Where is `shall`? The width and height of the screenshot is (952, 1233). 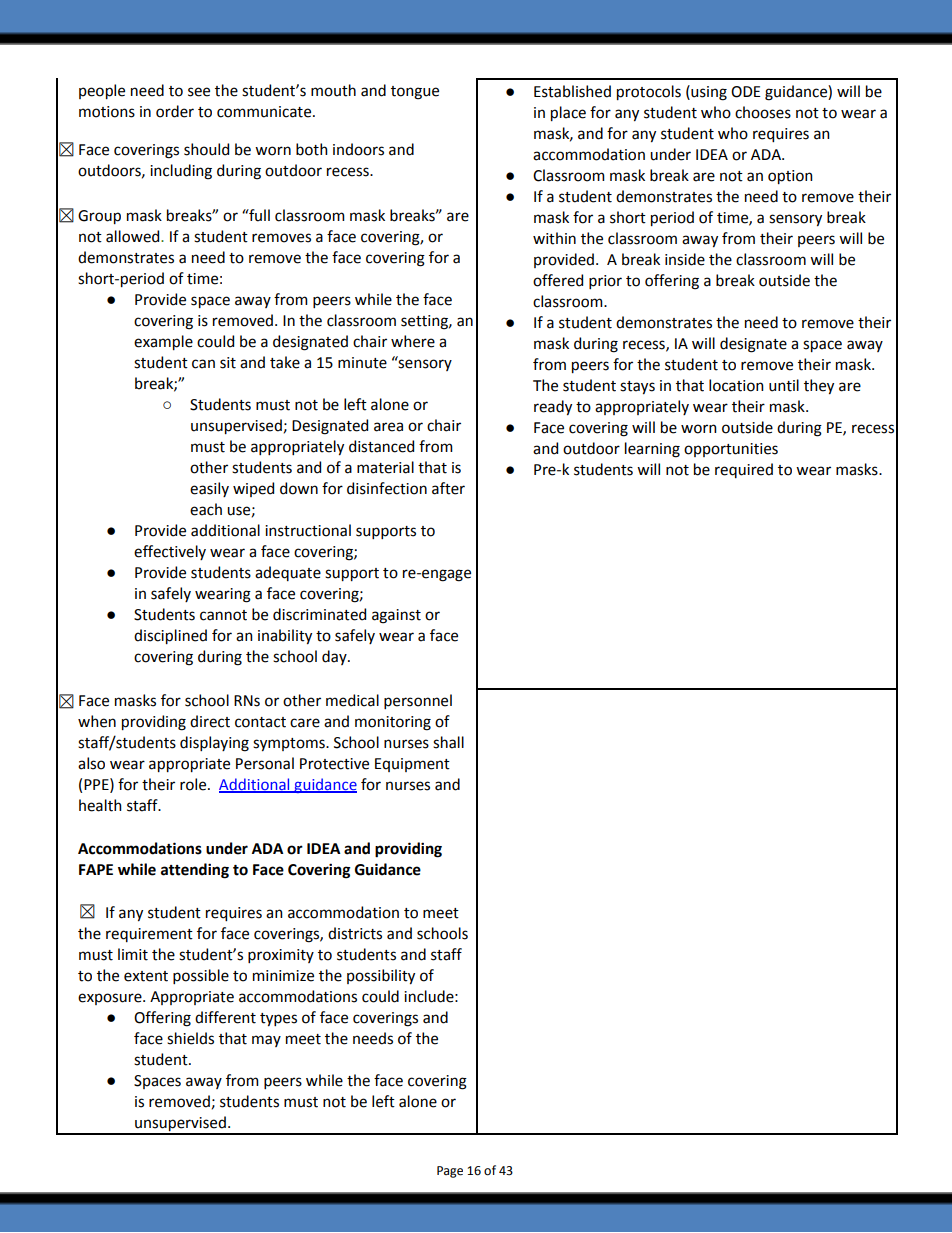
shall is located at coordinates (448, 742).
